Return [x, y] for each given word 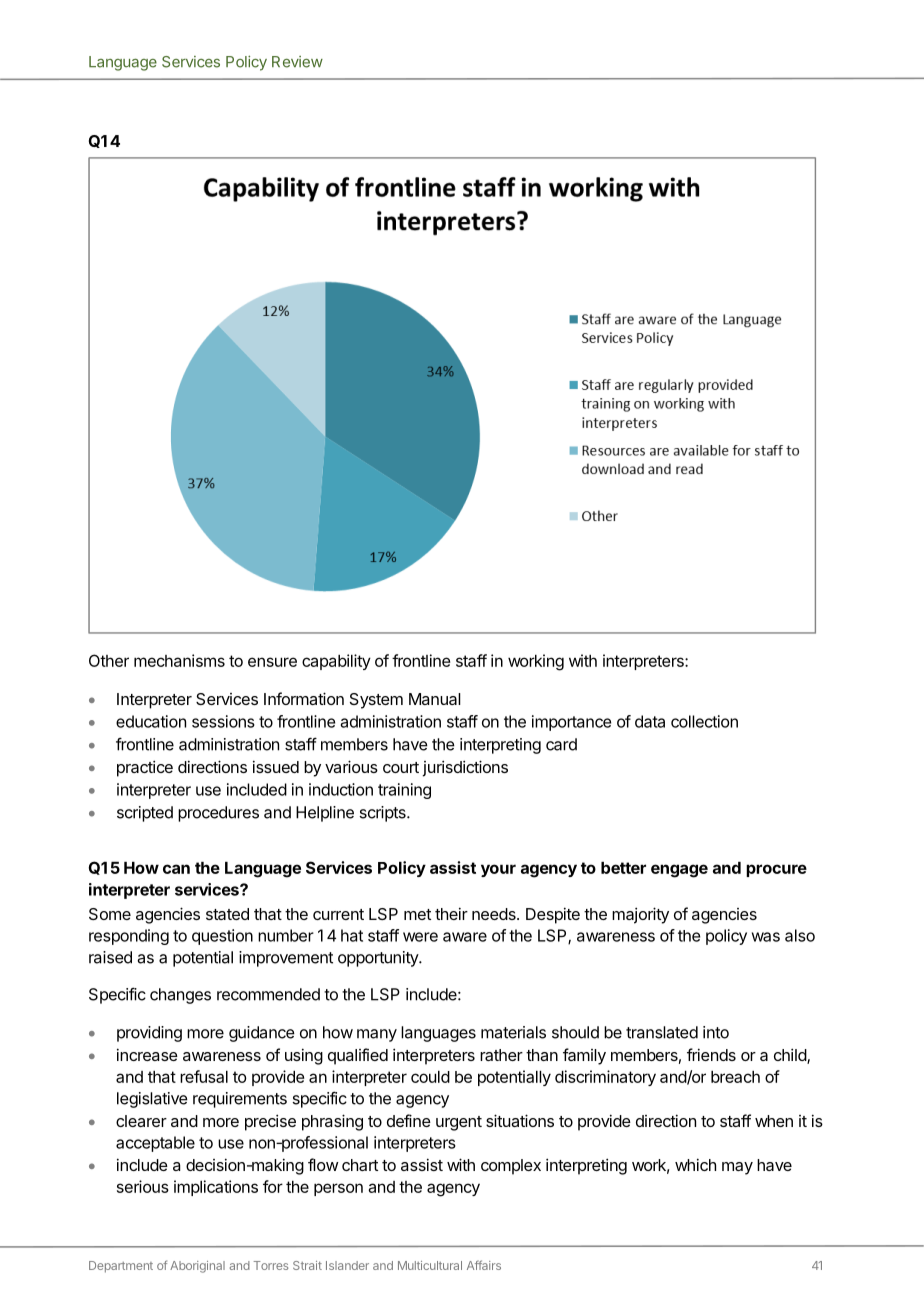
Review [297, 62]
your [498, 870]
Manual [435, 699]
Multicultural [430, 1265]
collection [704, 721]
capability [336, 662]
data [650, 721]
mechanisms [179, 660]
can [176, 869]
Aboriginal [197, 1267]
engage [679, 871]
